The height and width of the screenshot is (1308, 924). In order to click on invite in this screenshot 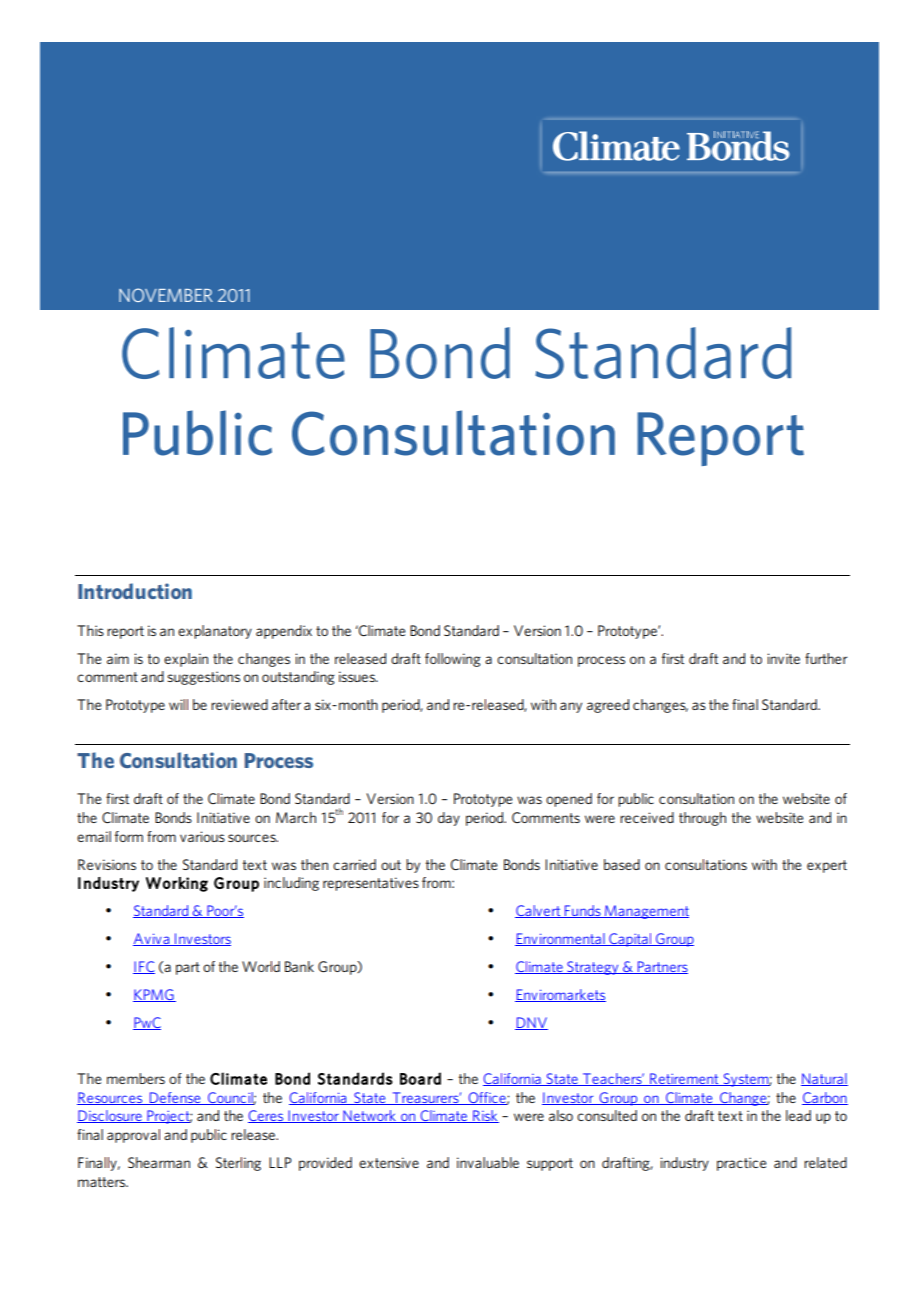, I will do `click(783, 658)`.
